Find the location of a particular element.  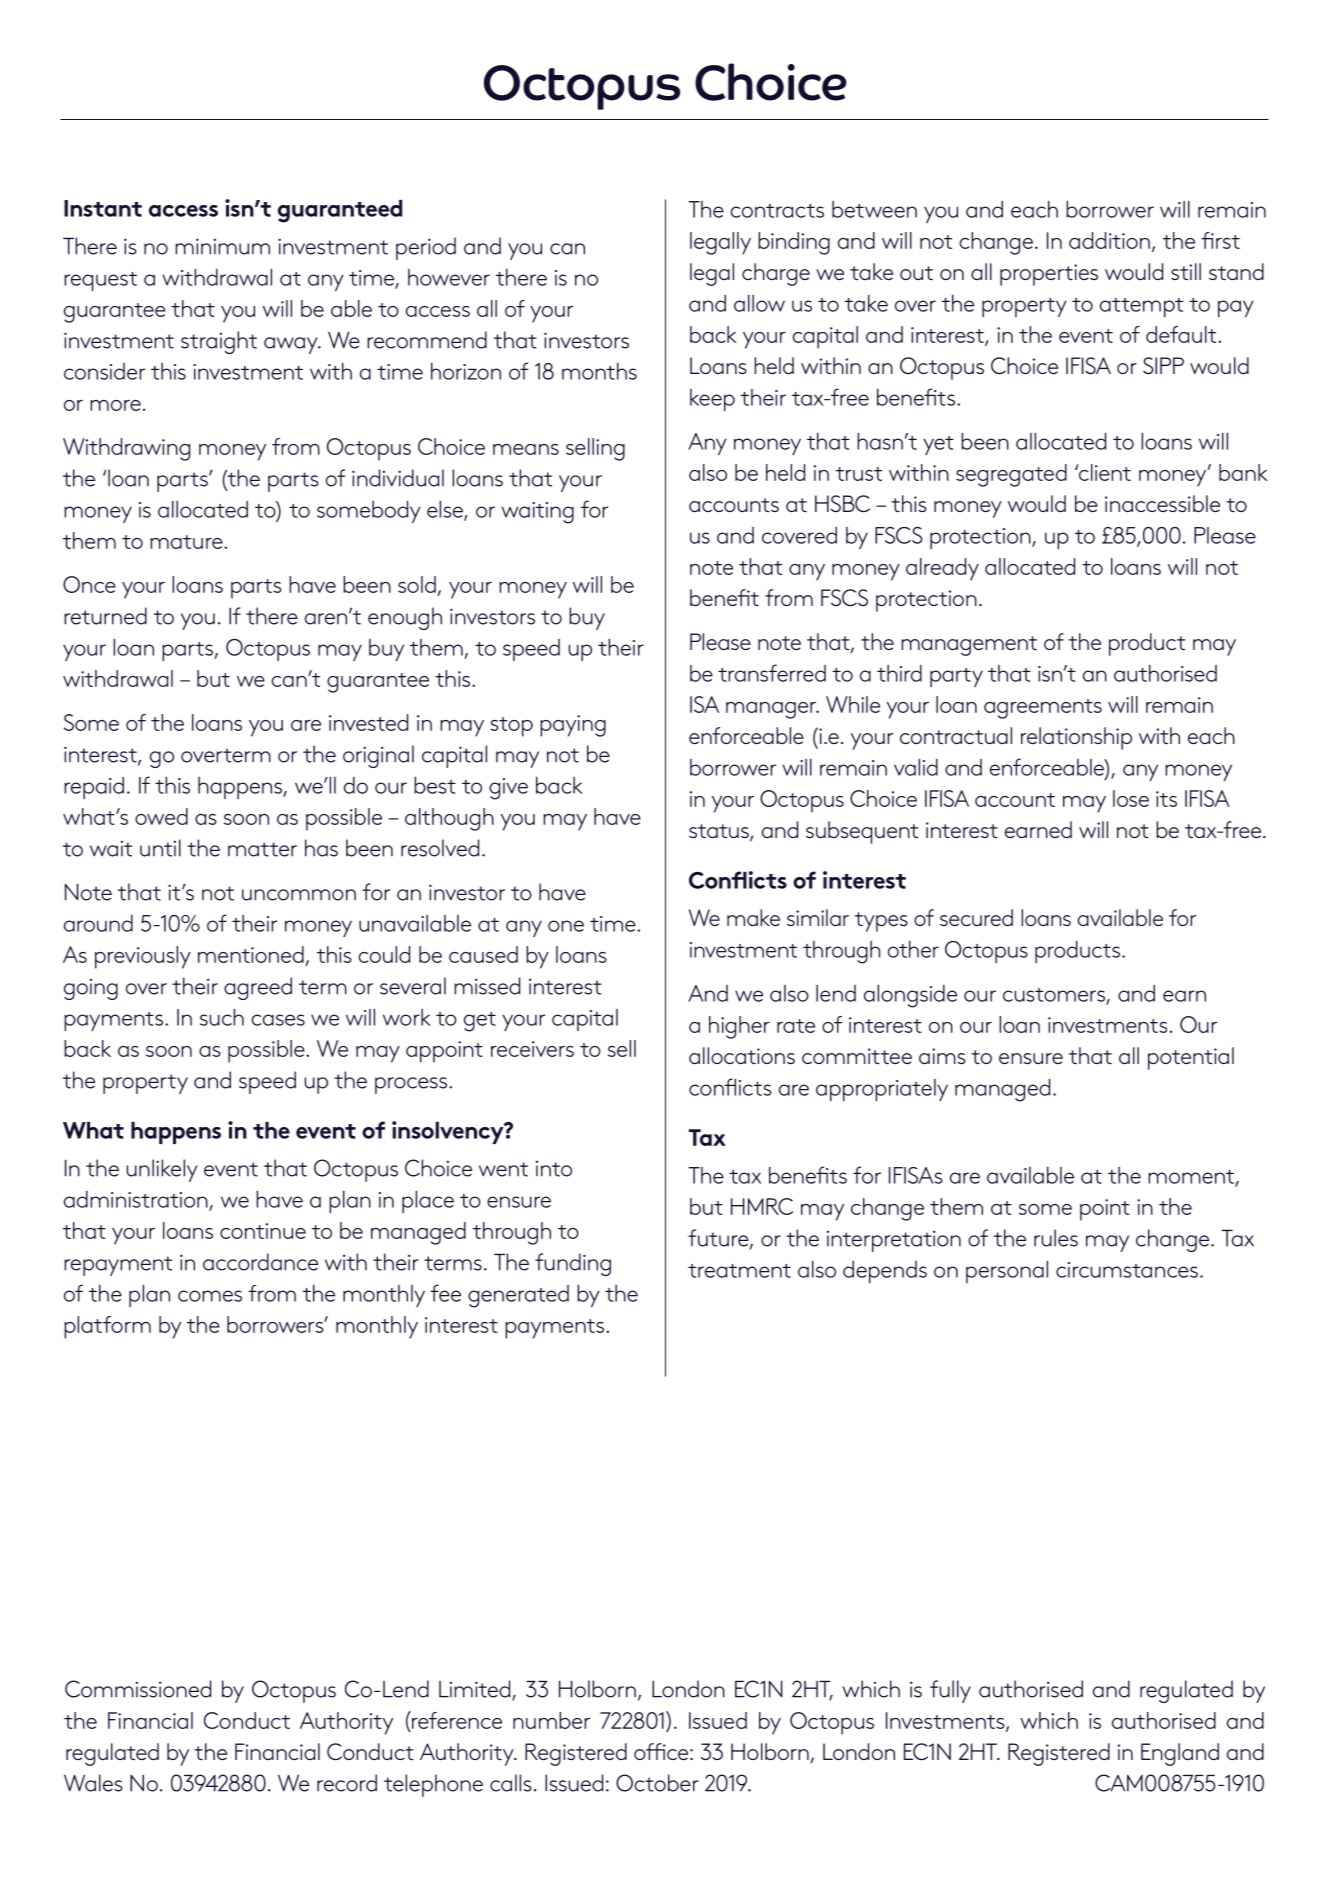

addition is located at coordinates (1109, 240).
